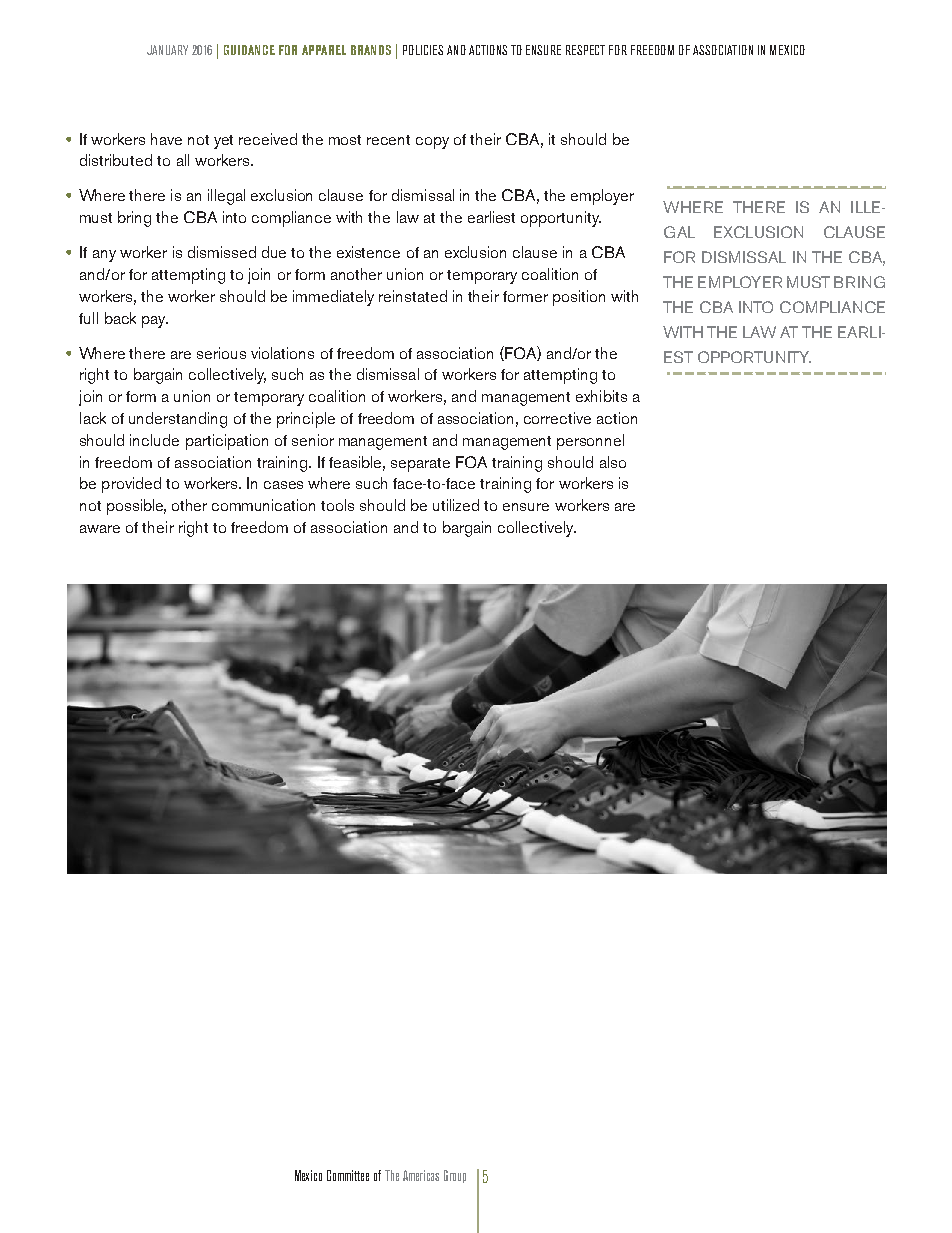 The image size is (952, 1233). Describe the element at coordinates (579, 298) in the screenshot. I see `position` at that location.
